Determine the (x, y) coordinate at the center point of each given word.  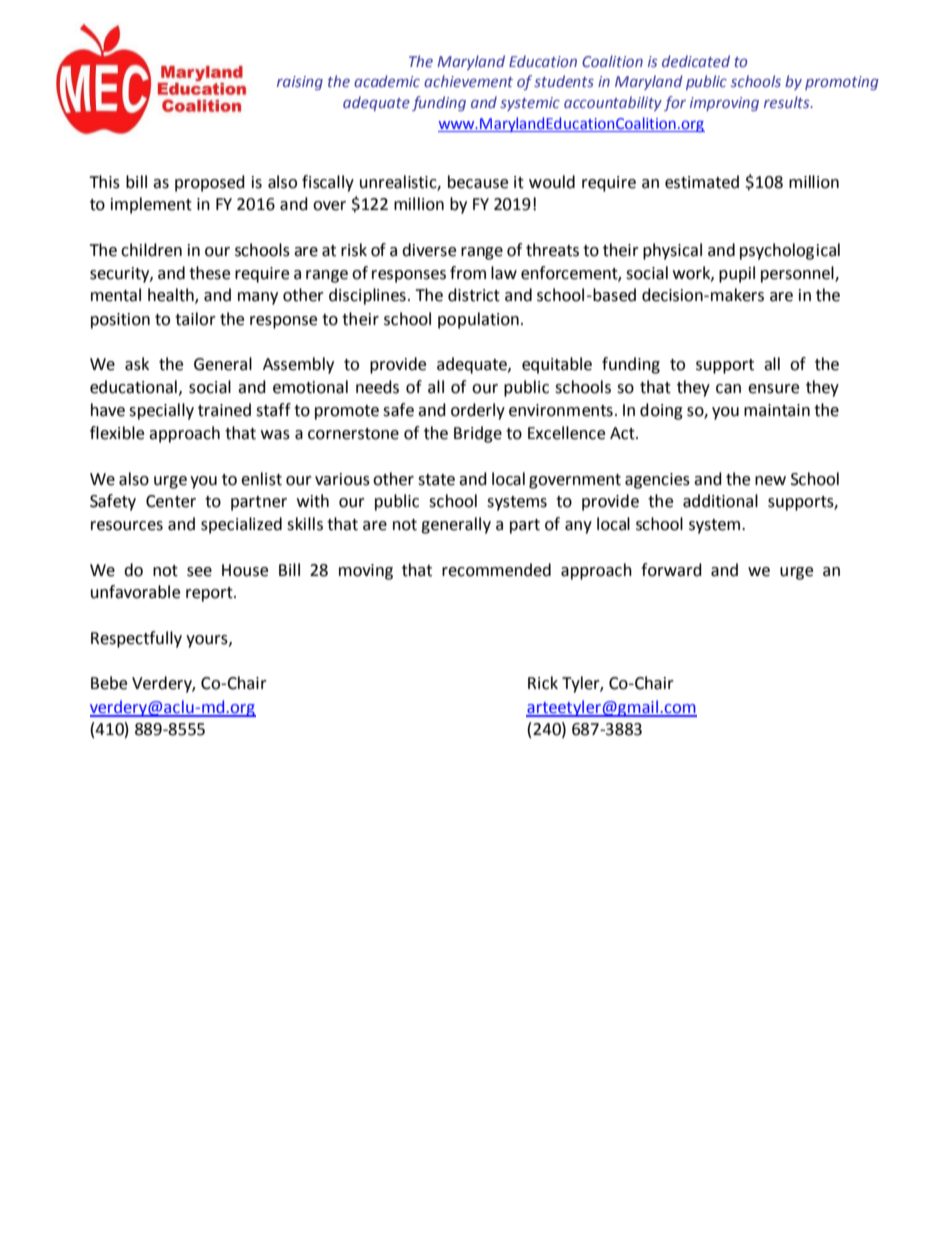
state (436, 480)
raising (300, 83)
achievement (468, 81)
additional (720, 501)
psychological (790, 251)
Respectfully (136, 639)
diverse (429, 250)
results (788, 102)
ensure (773, 389)
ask (137, 364)
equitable (557, 365)
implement (151, 205)
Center (171, 501)
